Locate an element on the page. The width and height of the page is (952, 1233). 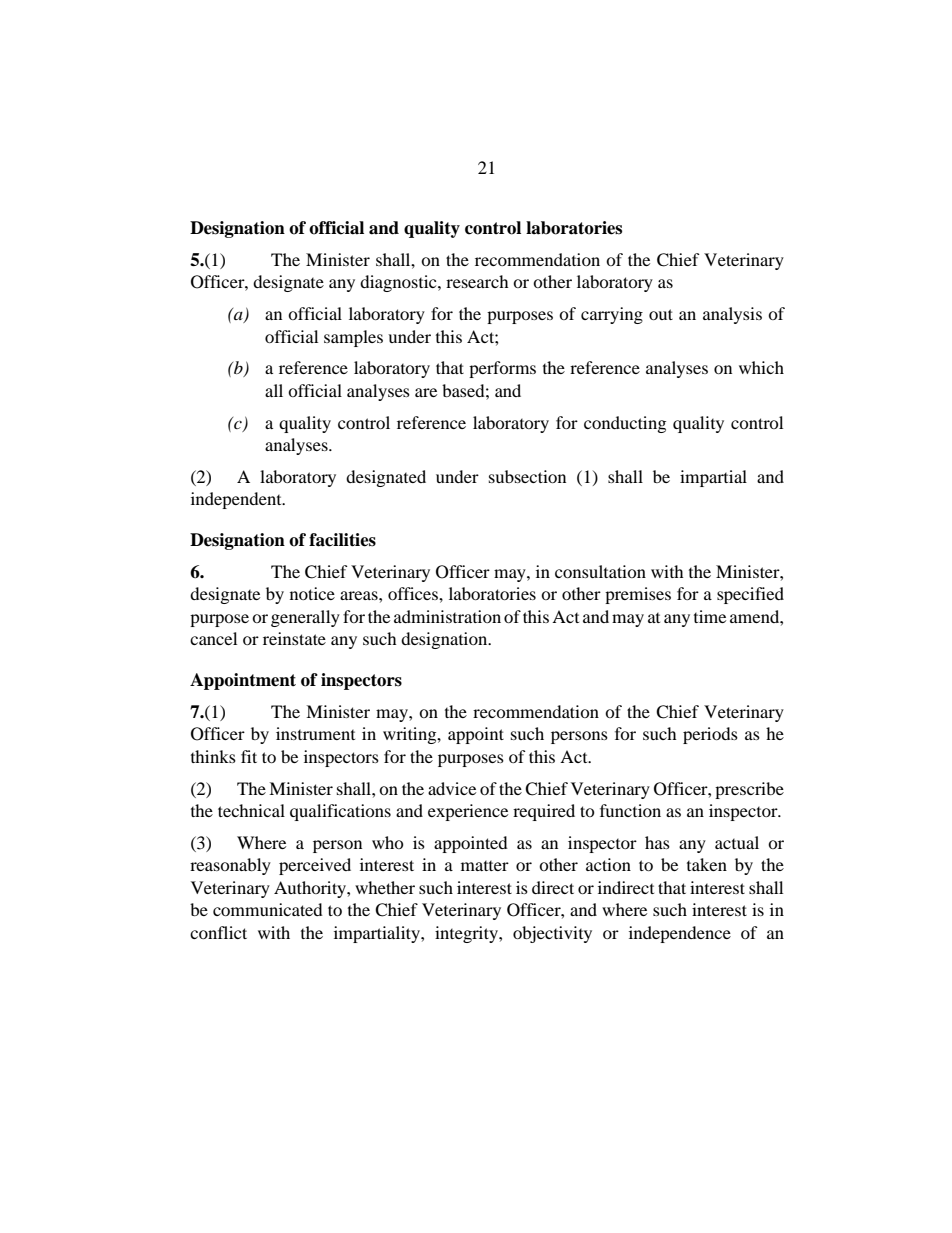
communicated is located at coordinates (268, 909).
